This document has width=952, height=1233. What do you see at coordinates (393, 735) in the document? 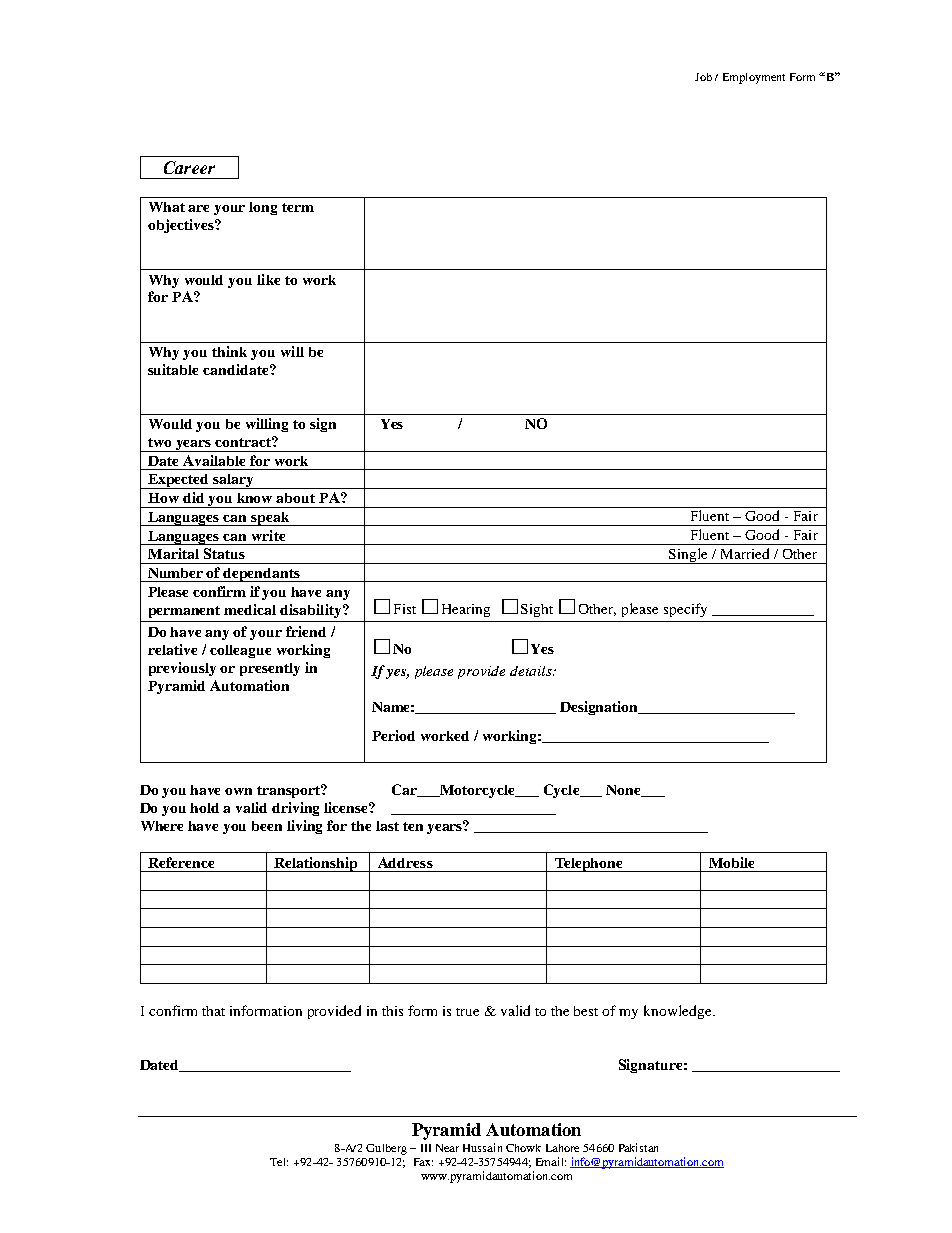
I see `Period` at bounding box center [393, 735].
